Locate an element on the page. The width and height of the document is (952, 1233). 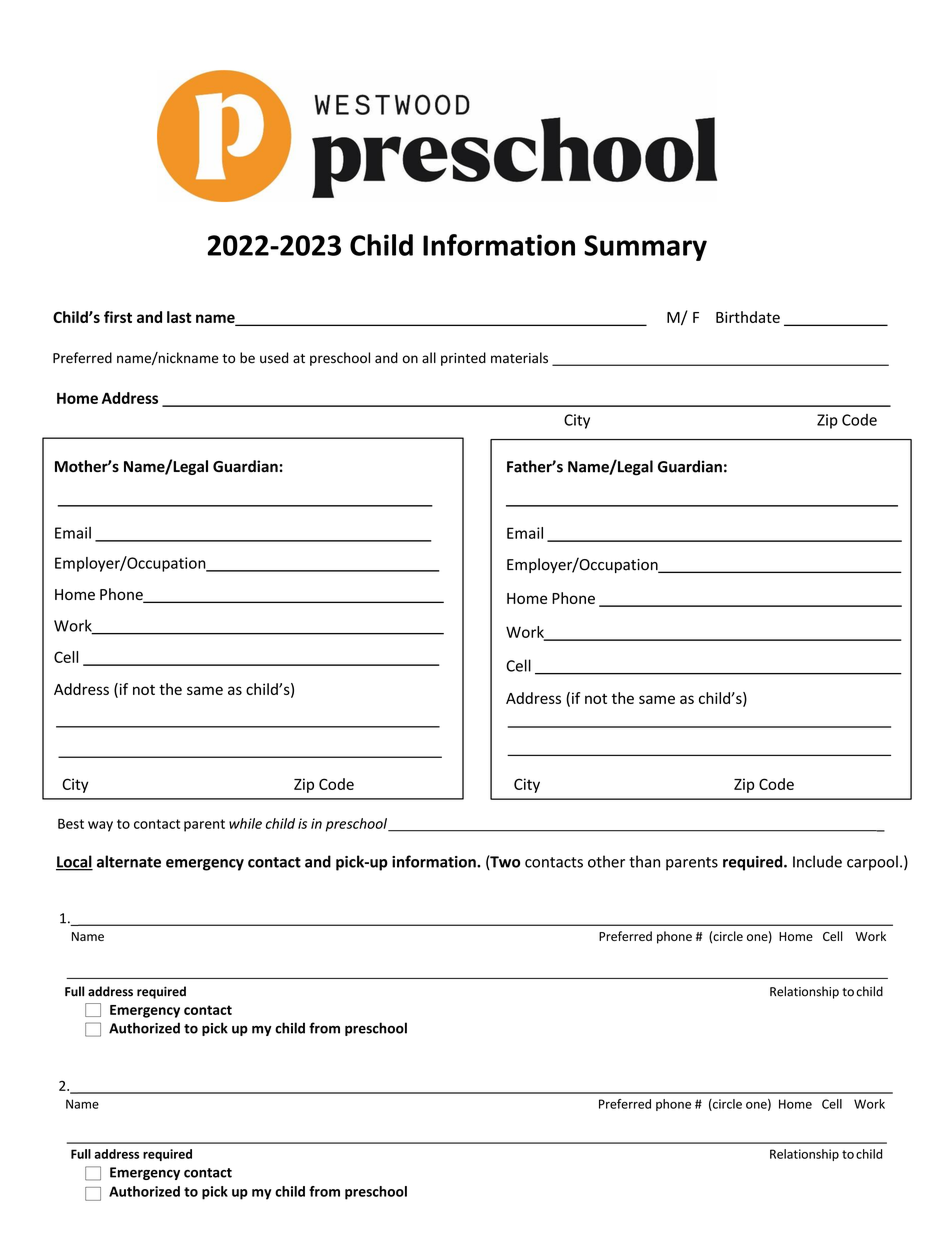
used is located at coordinates (274, 358).
